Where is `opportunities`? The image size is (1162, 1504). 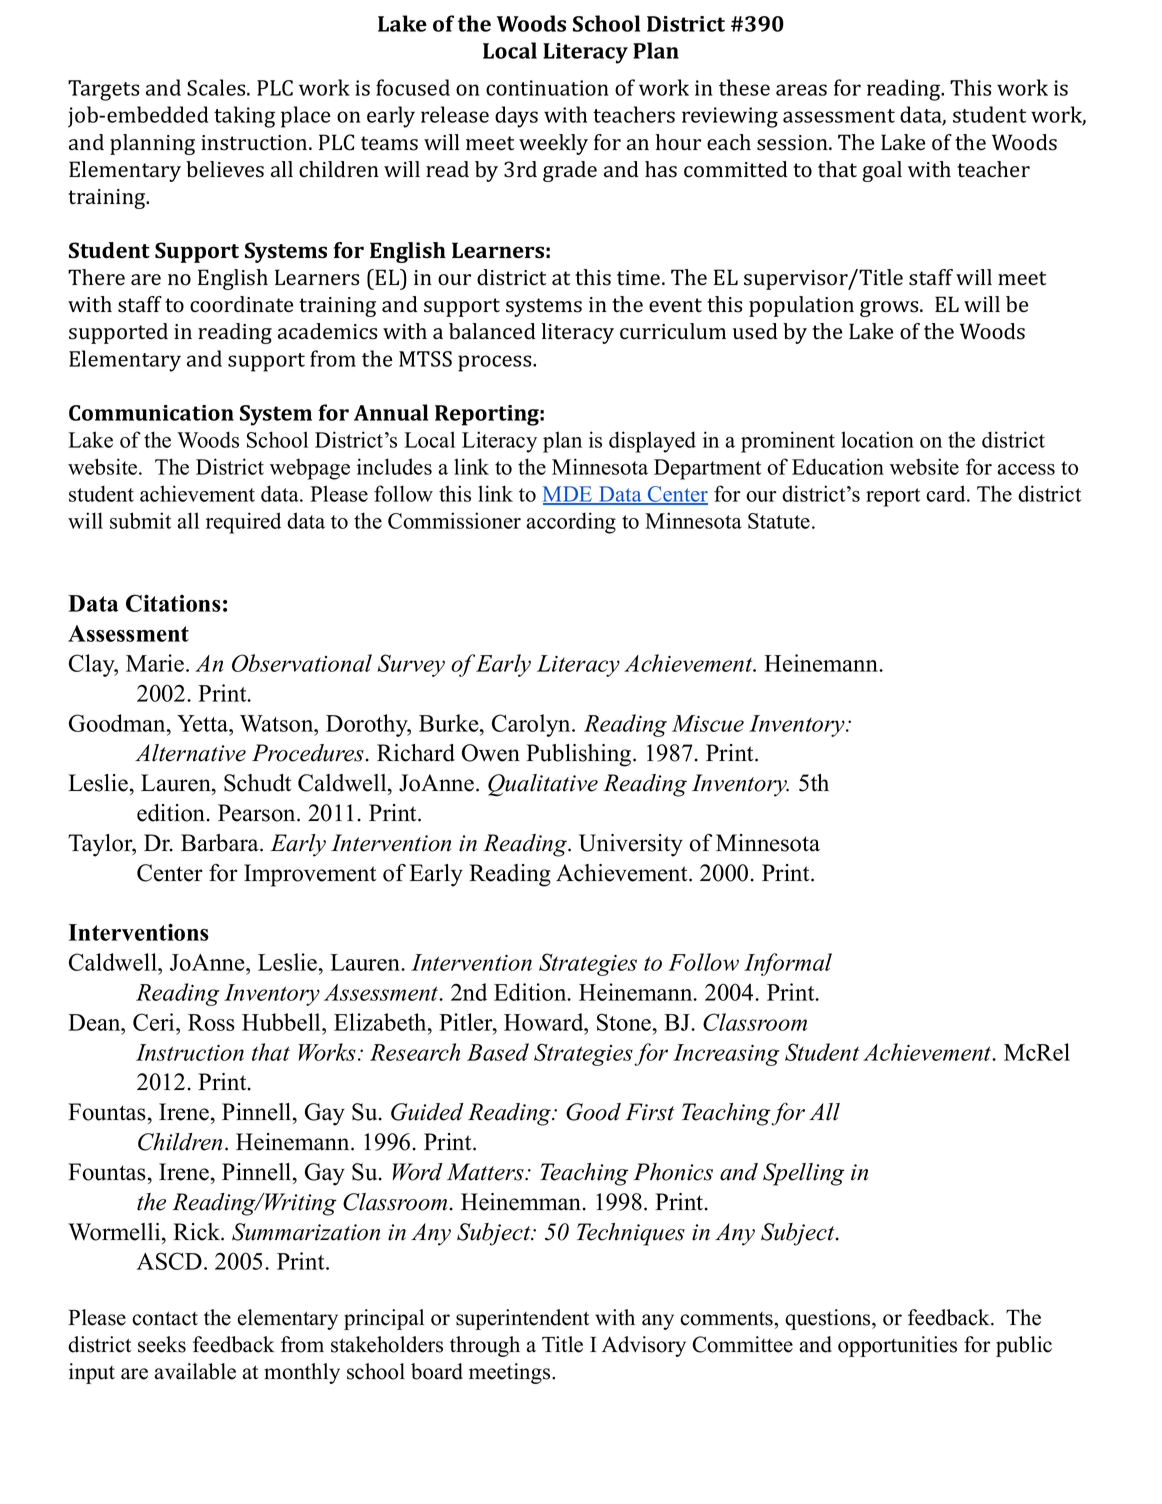
opportunities is located at coordinates (897, 1346).
